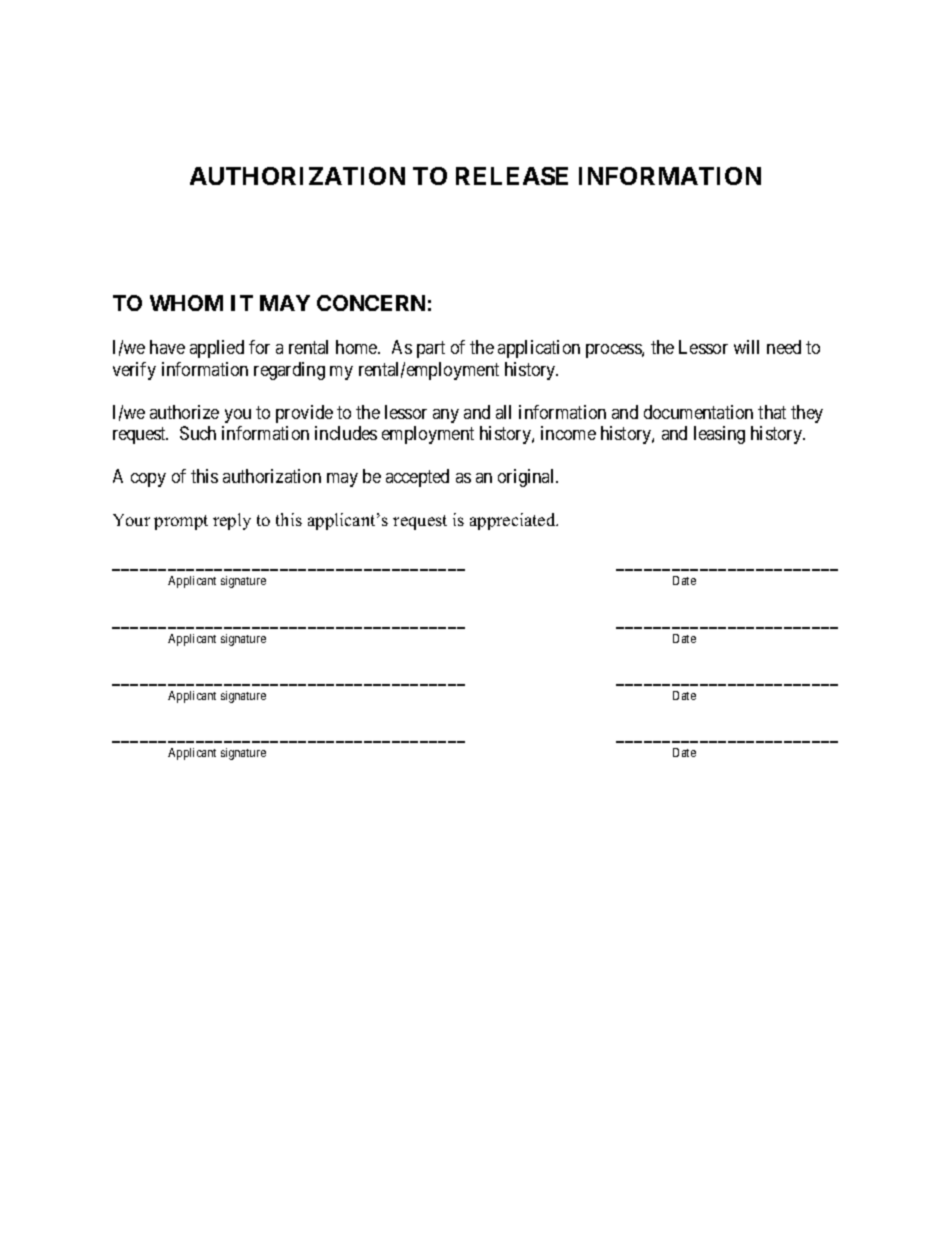 Image resolution: width=952 pixels, height=1233 pixels. I want to click on will, so click(746, 347).
